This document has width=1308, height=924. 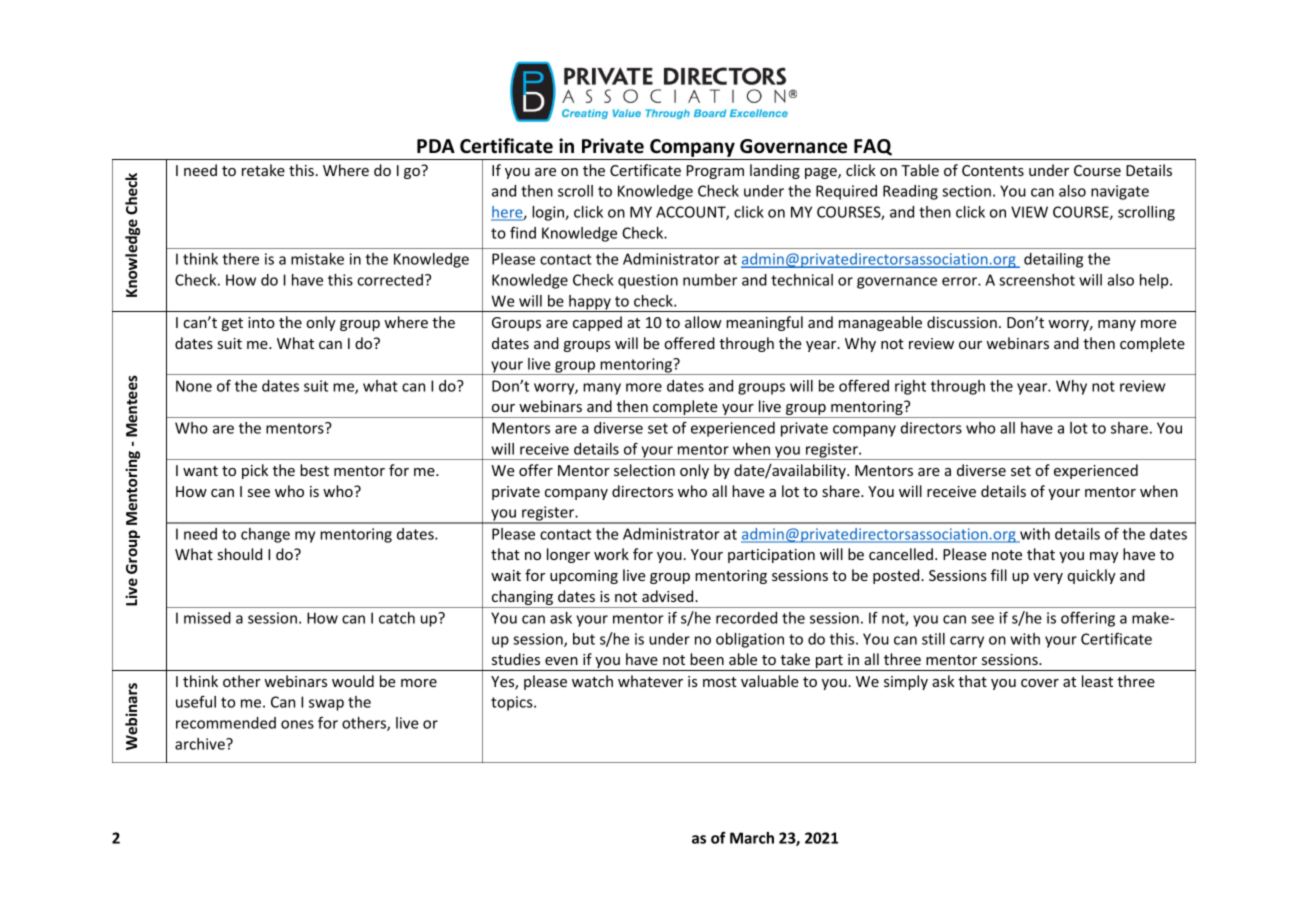 What do you see at coordinates (201, 744) in the document?
I see `archive` at bounding box center [201, 744].
